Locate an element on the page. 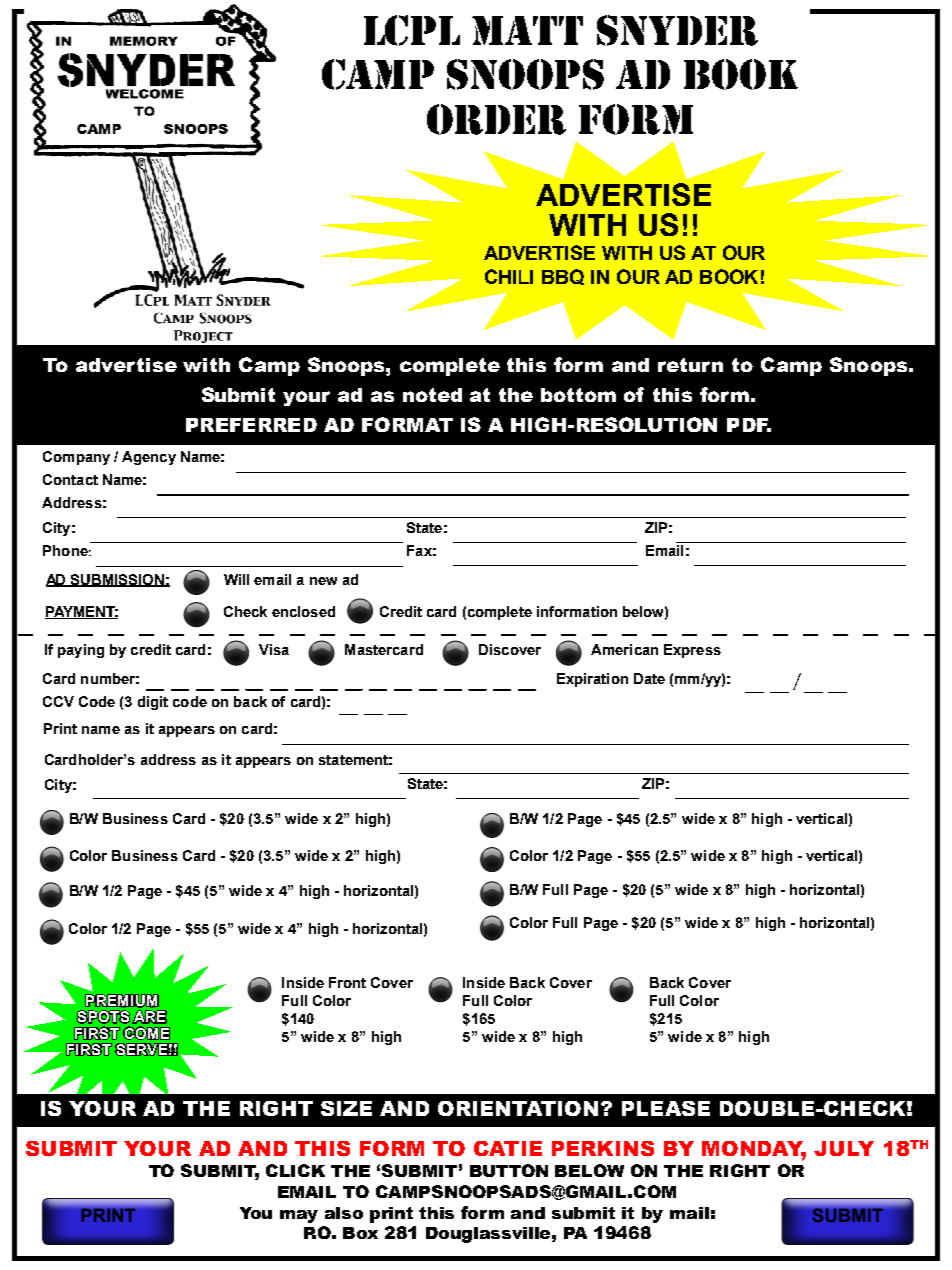  Date is located at coordinates (649, 678).
